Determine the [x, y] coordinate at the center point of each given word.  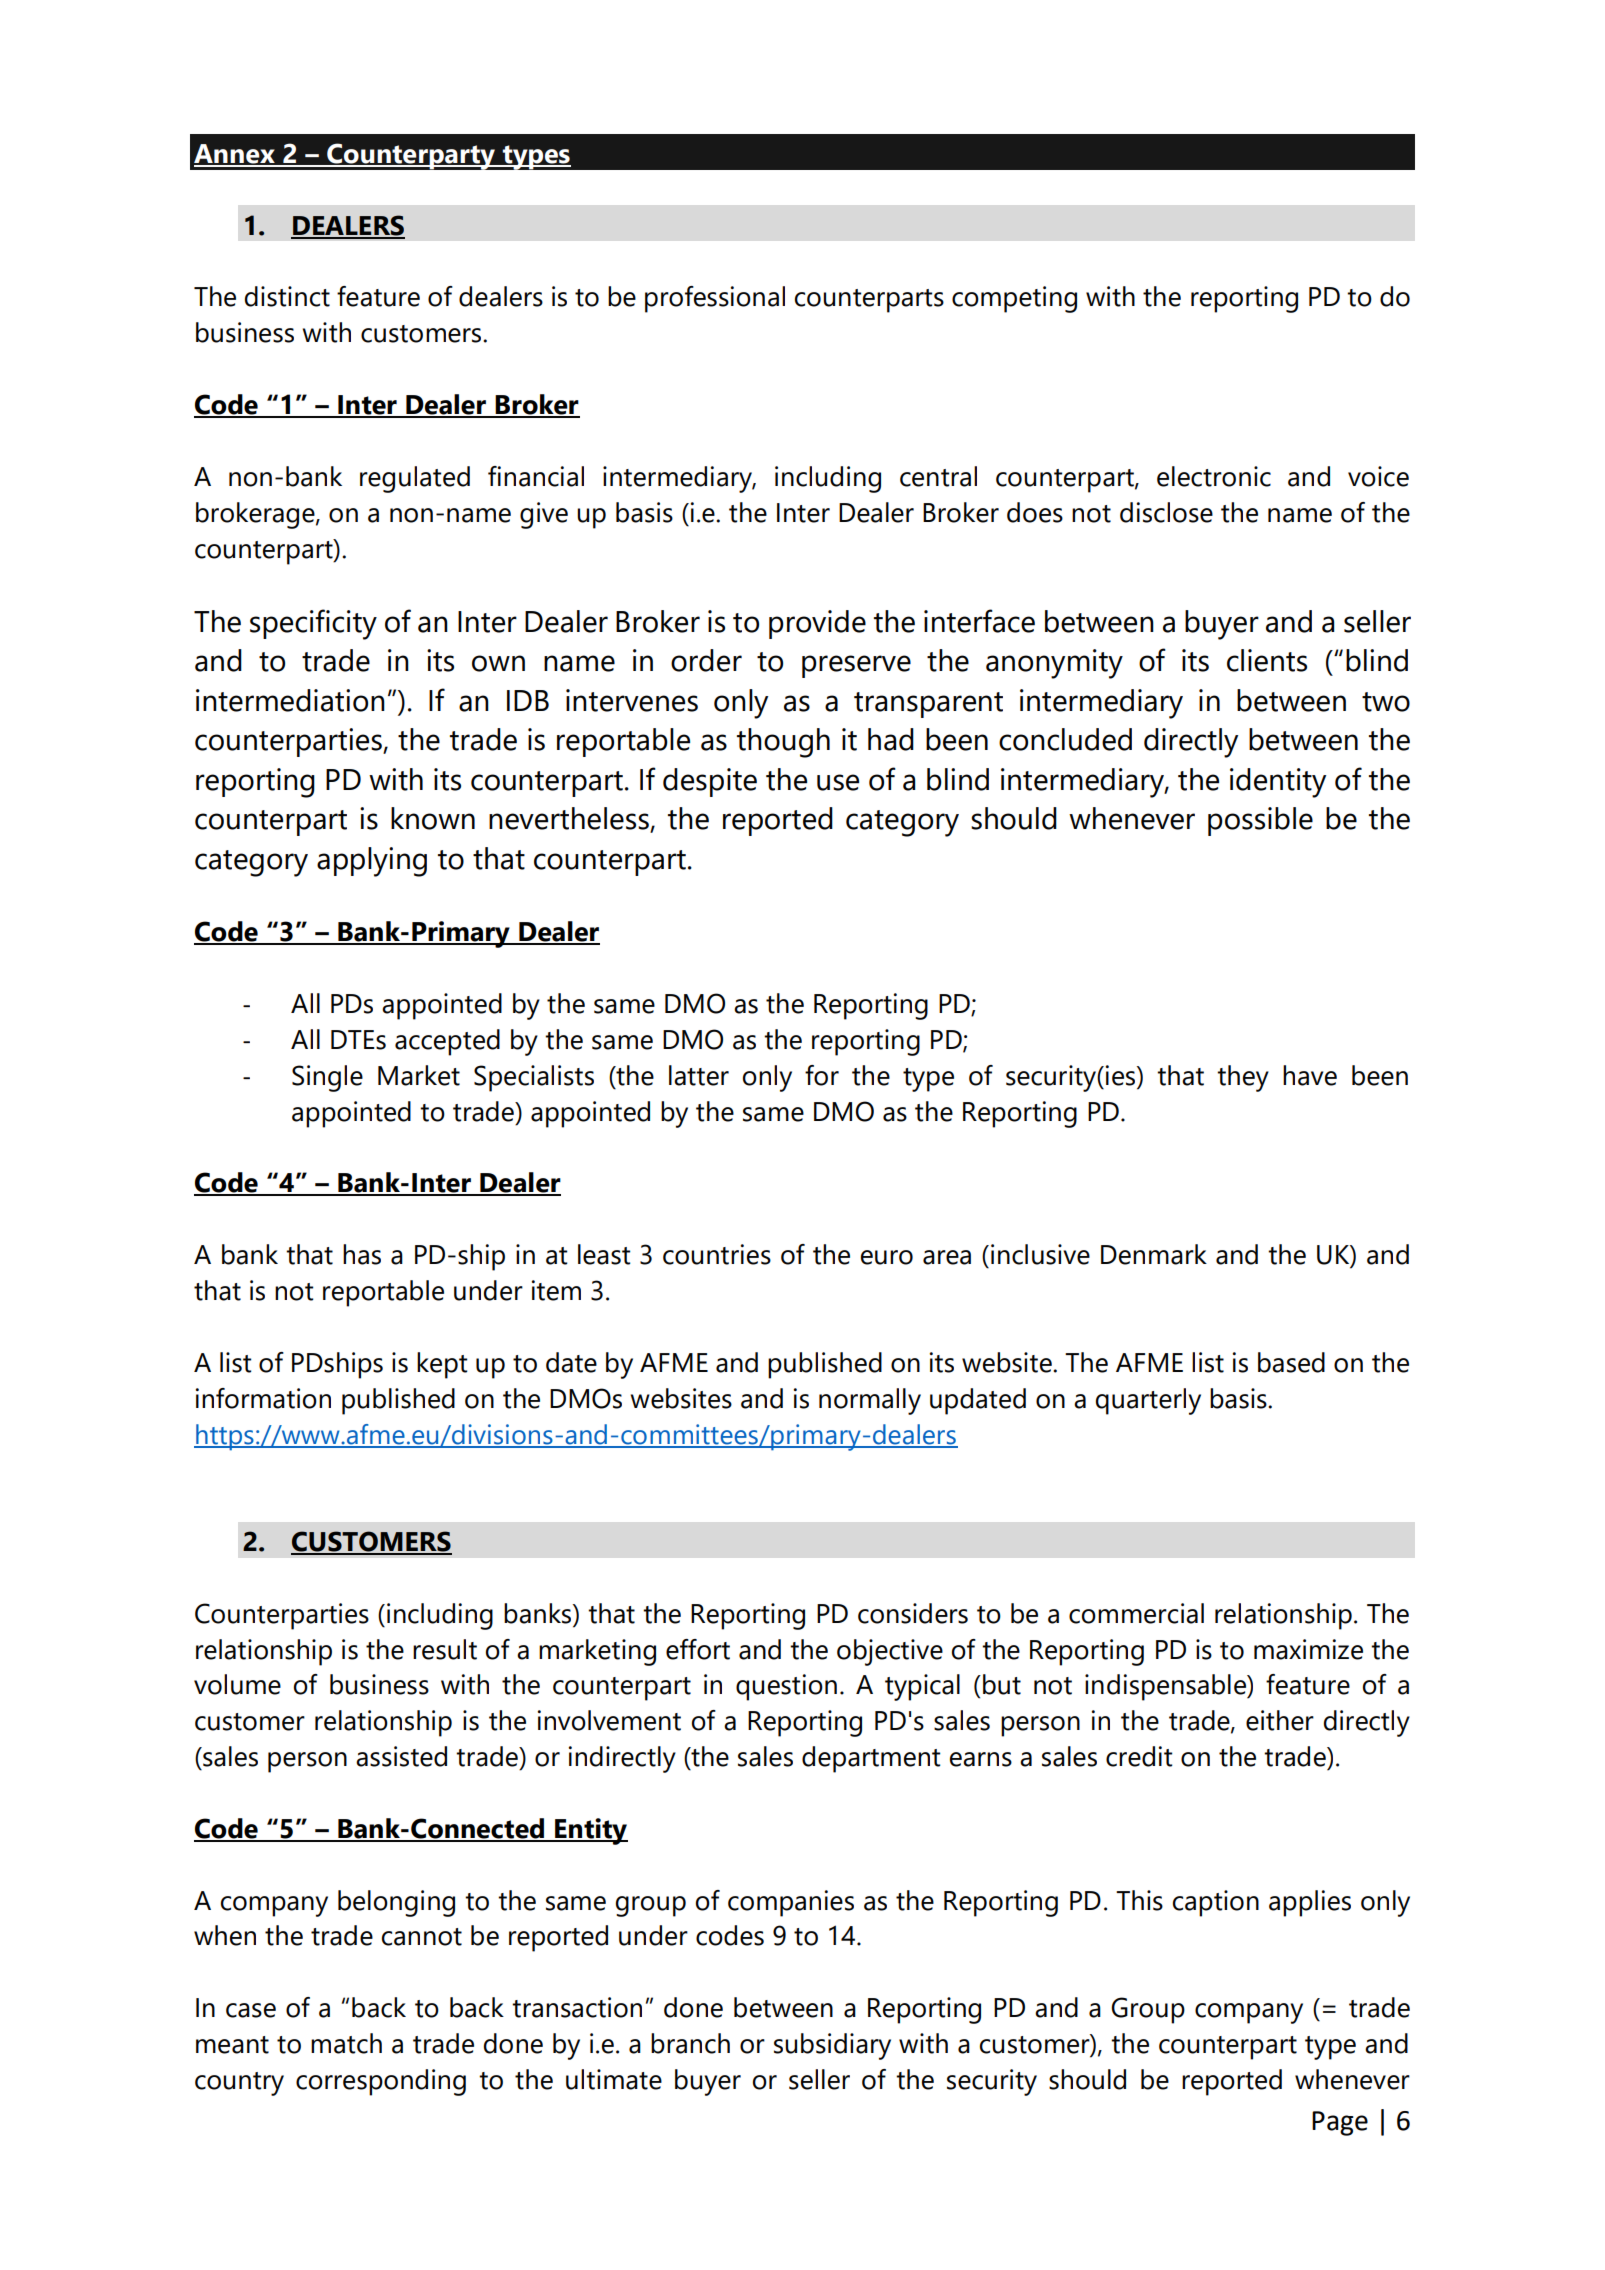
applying [372, 862]
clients [1267, 660]
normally [870, 1401]
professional [715, 299]
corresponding [381, 2082]
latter [699, 1075]
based [1291, 1362]
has [362, 1254]
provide [817, 624]
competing [1014, 299]
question [786, 1687]
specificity [313, 624]
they [1243, 1078]
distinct [287, 296]
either [1280, 1720]
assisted [401, 1756]
